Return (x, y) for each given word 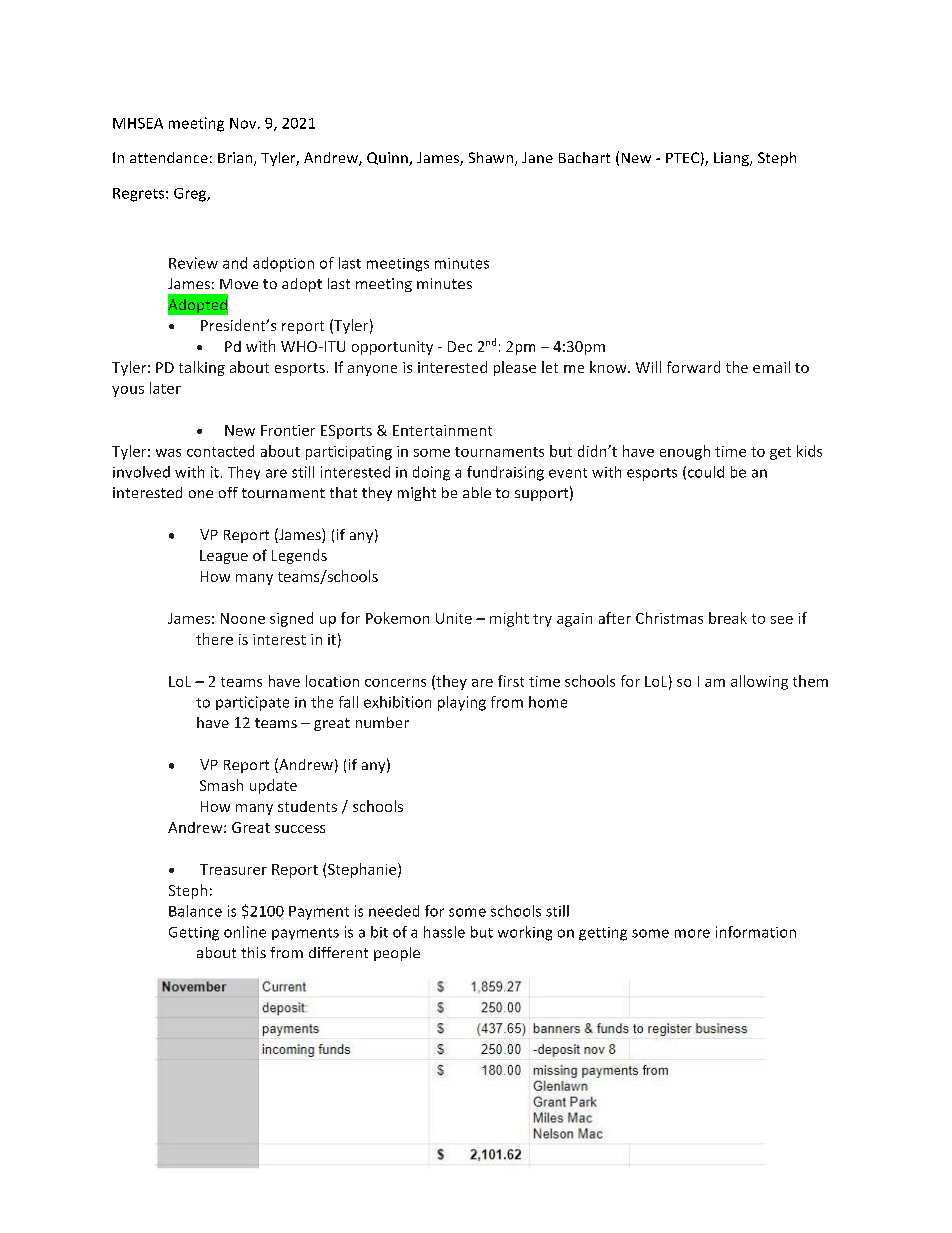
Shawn (491, 157)
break (728, 618)
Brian (236, 159)
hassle (444, 932)
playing (462, 703)
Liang (732, 159)
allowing (759, 682)
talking (202, 368)
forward (693, 367)
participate (252, 703)
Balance (195, 911)
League (224, 557)
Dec (460, 346)
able (477, 492)
